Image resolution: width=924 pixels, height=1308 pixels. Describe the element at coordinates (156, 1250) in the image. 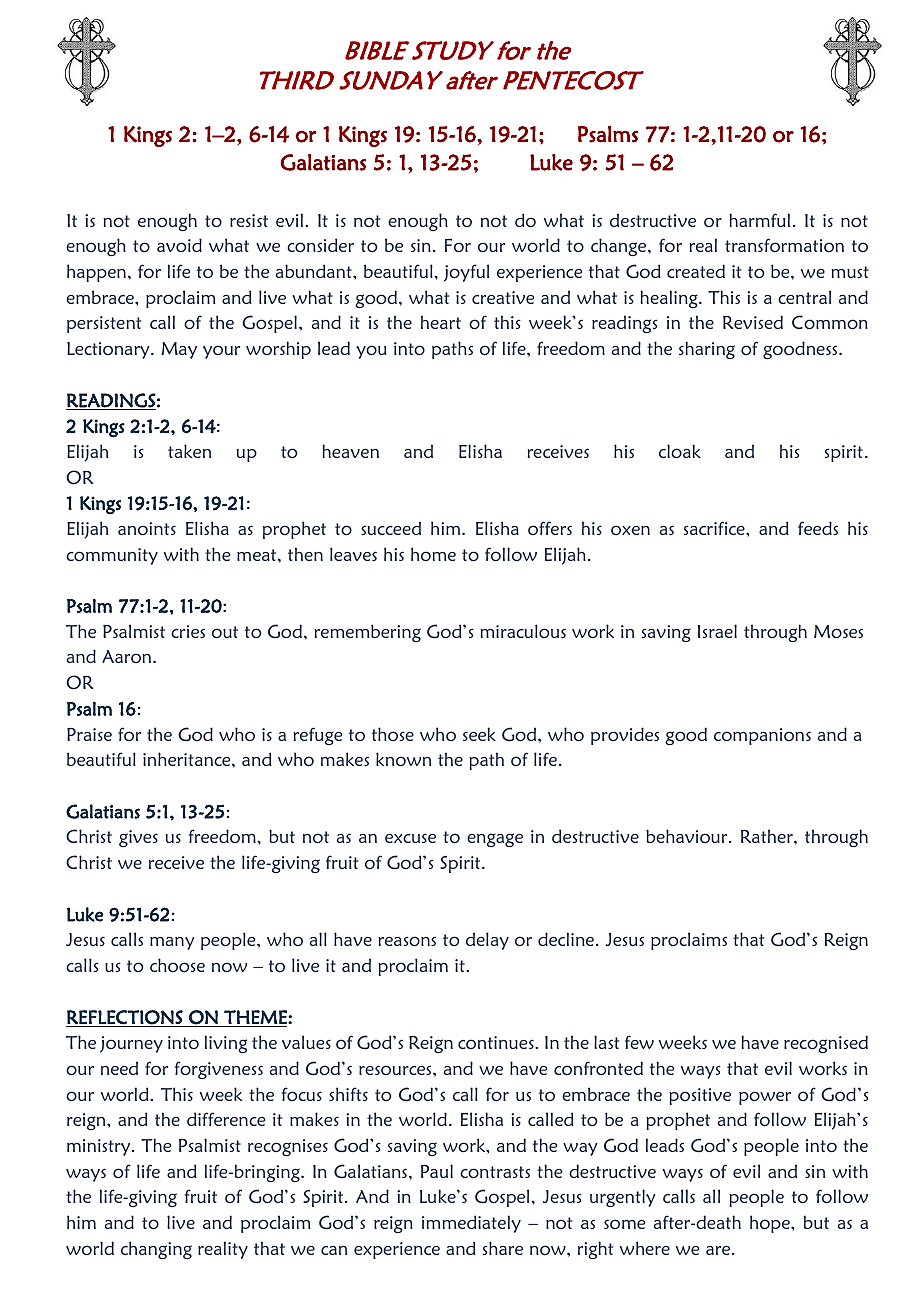

I see `changing` at that location.
